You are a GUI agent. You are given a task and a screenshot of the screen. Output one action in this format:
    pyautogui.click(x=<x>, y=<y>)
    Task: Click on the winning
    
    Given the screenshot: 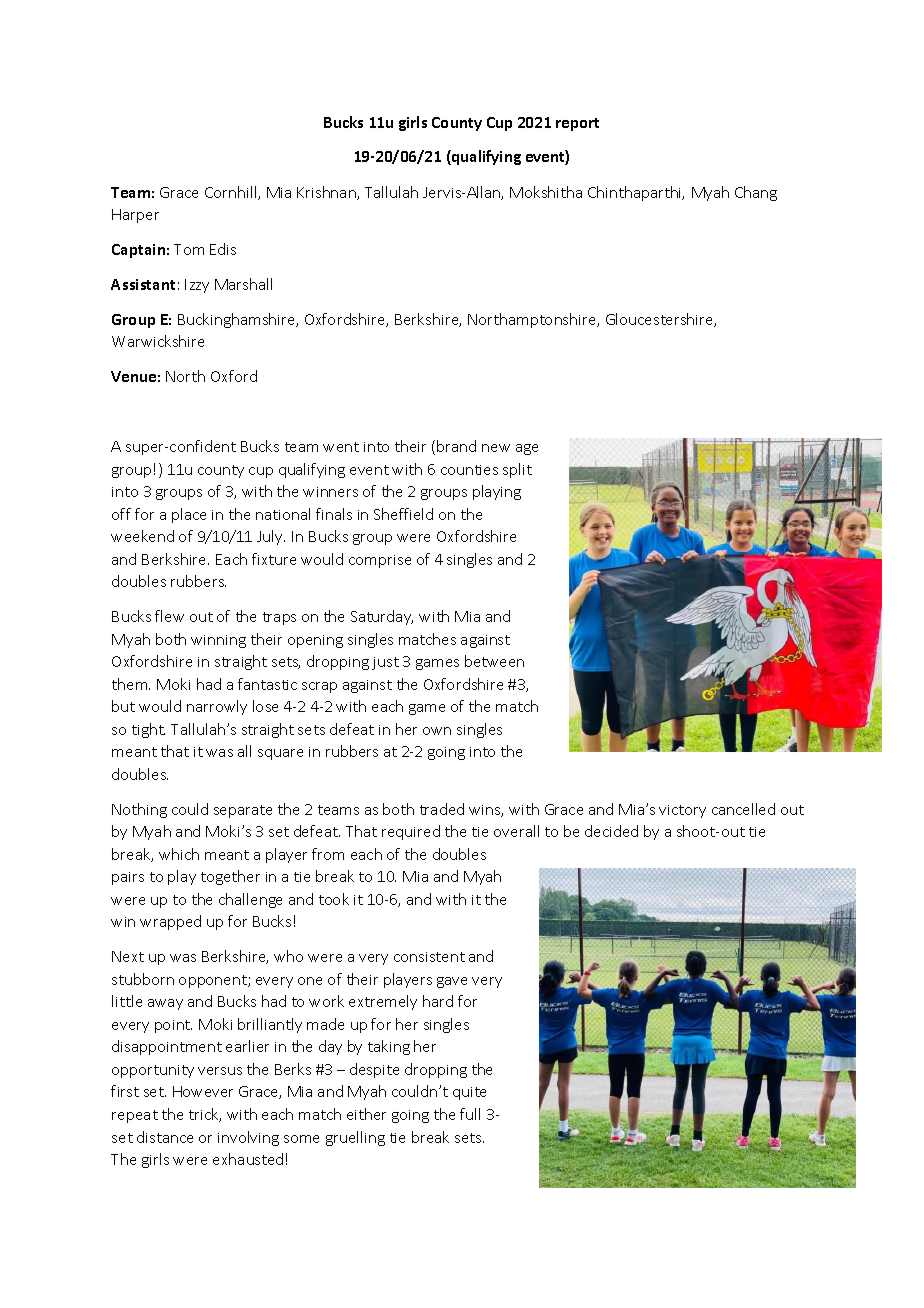 What is the action you would take?
    pyautogui.click(x=218, y=641)
